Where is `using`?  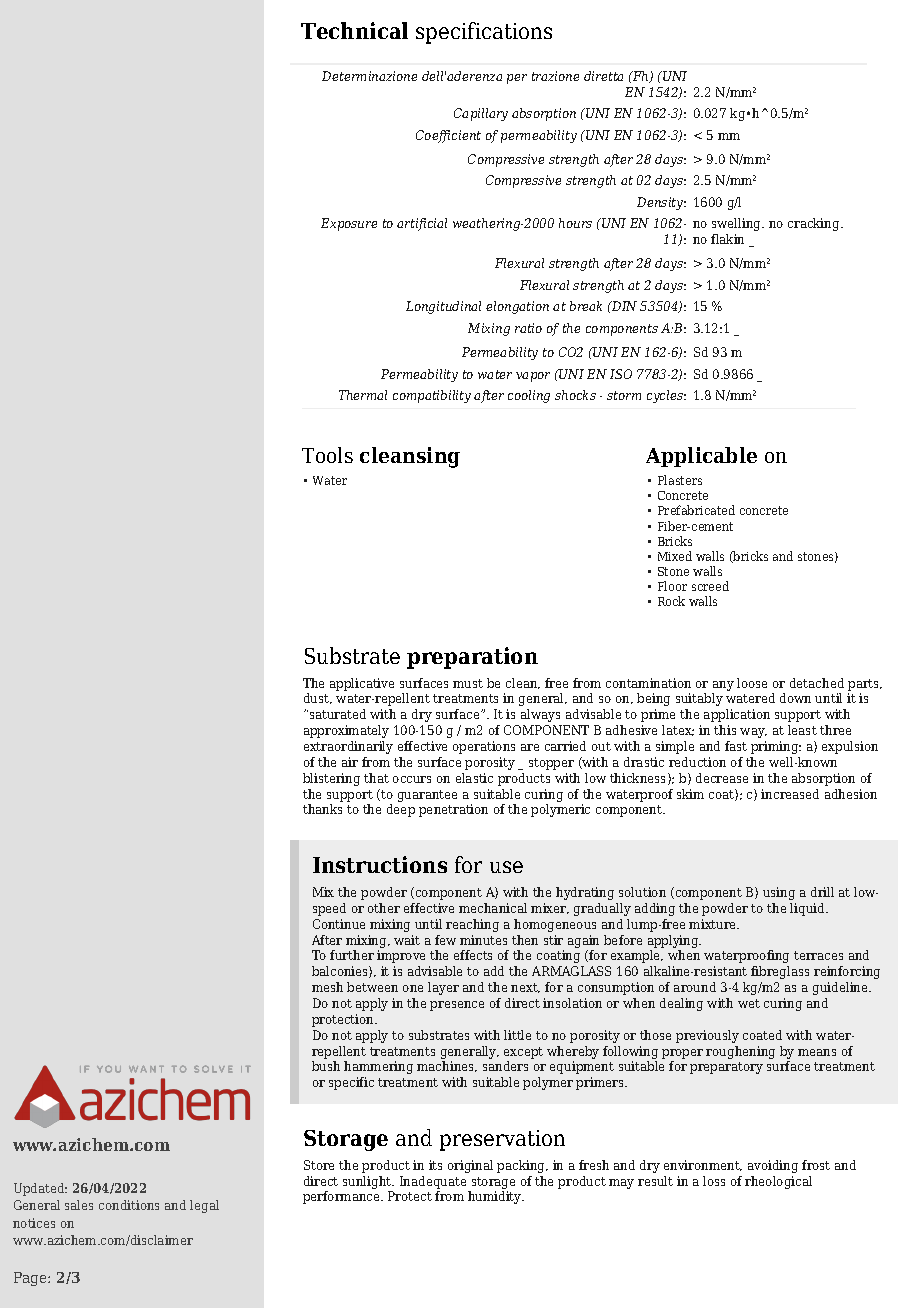 using is located at coordinates (779, 893).
